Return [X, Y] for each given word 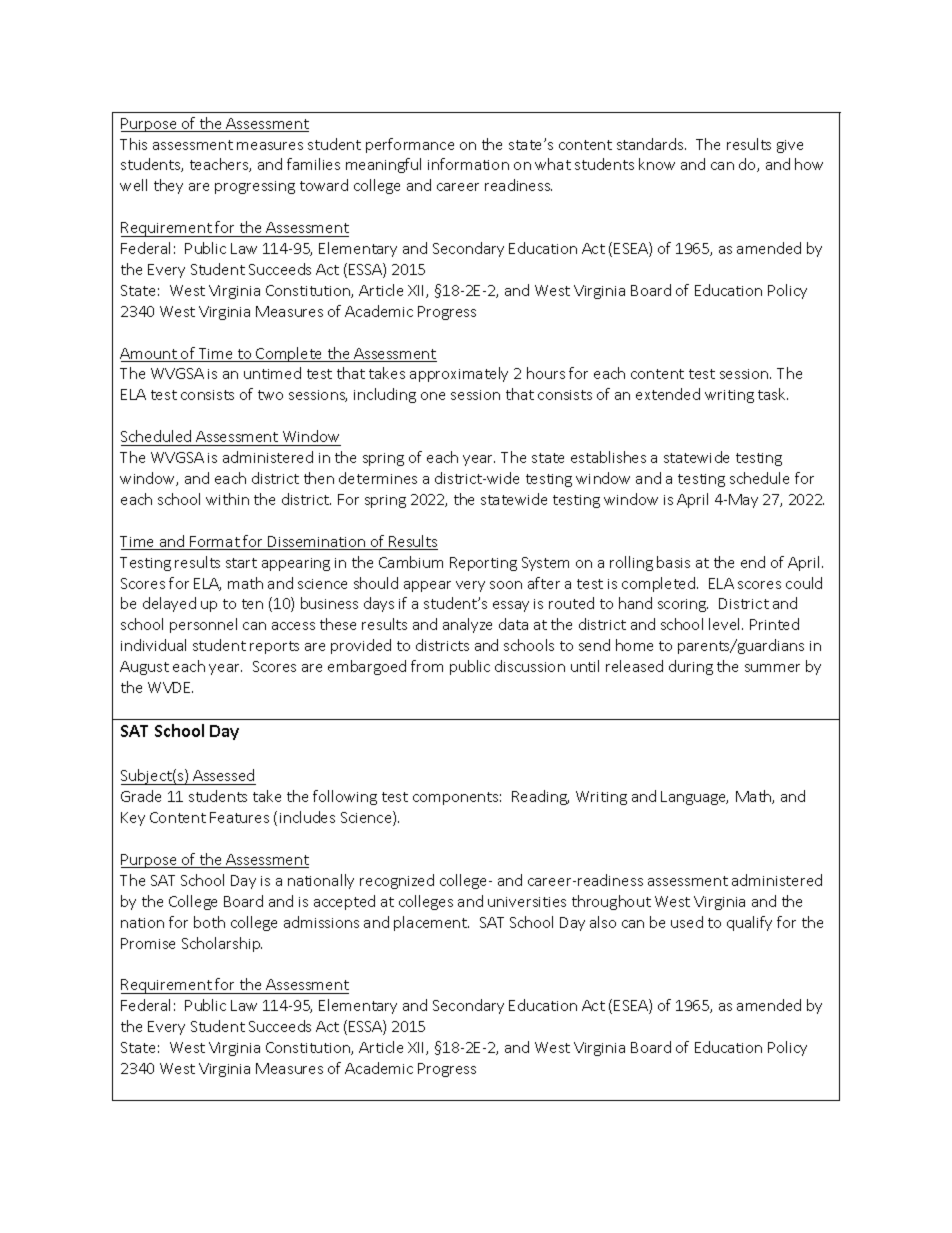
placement [431, 923]
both [209, 922]
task [773, 394]
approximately [459, 374]
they [168, 186]
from [427, 666]
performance [410, 145]
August [144, 668]
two [270, 395]
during [691, 667]
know [657, 164]
